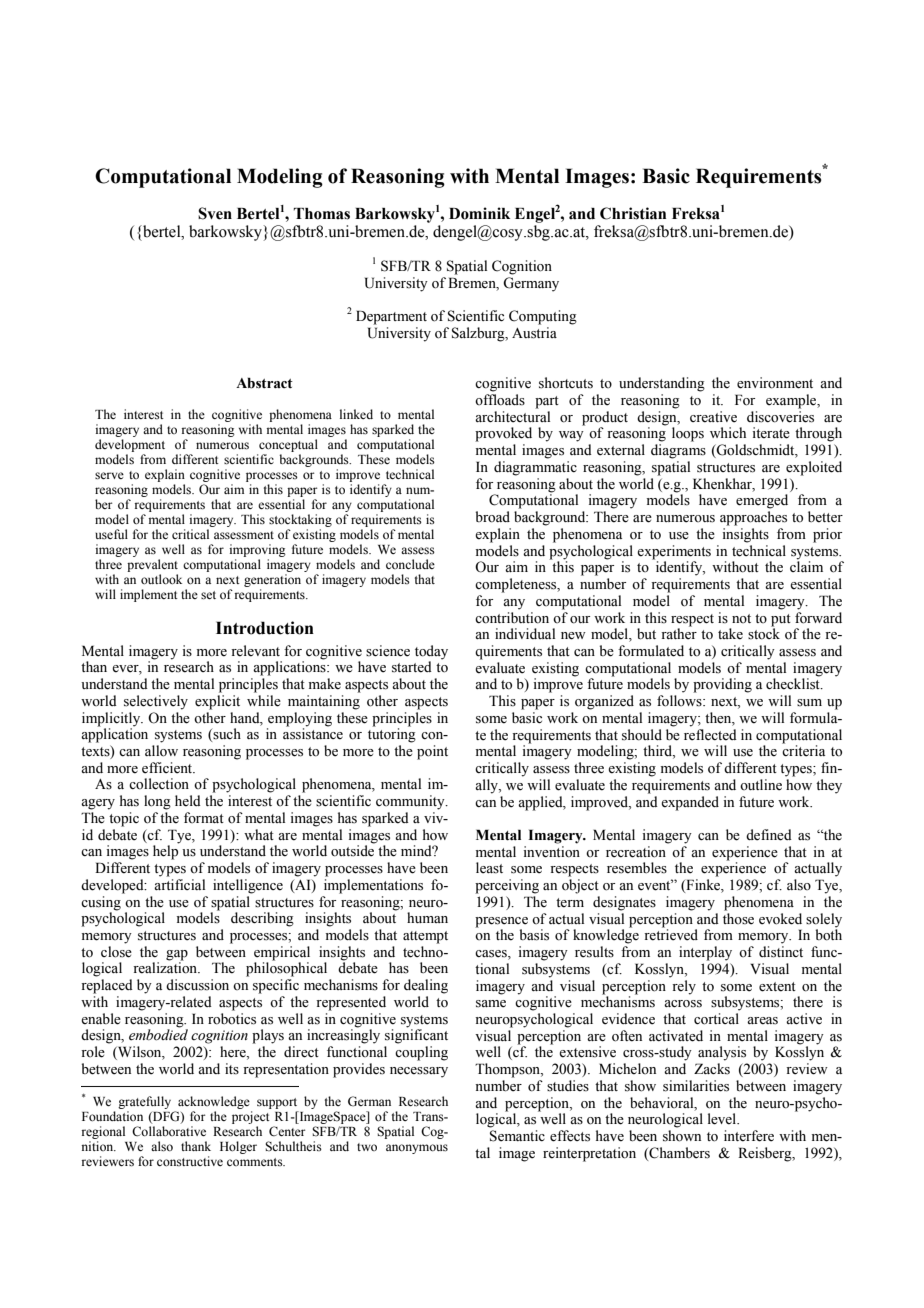 The width and height of the image is (924, 1308). What do you see at coordinates (728, 432) in the image?
I see `which` at bounding box center [728, 432].
